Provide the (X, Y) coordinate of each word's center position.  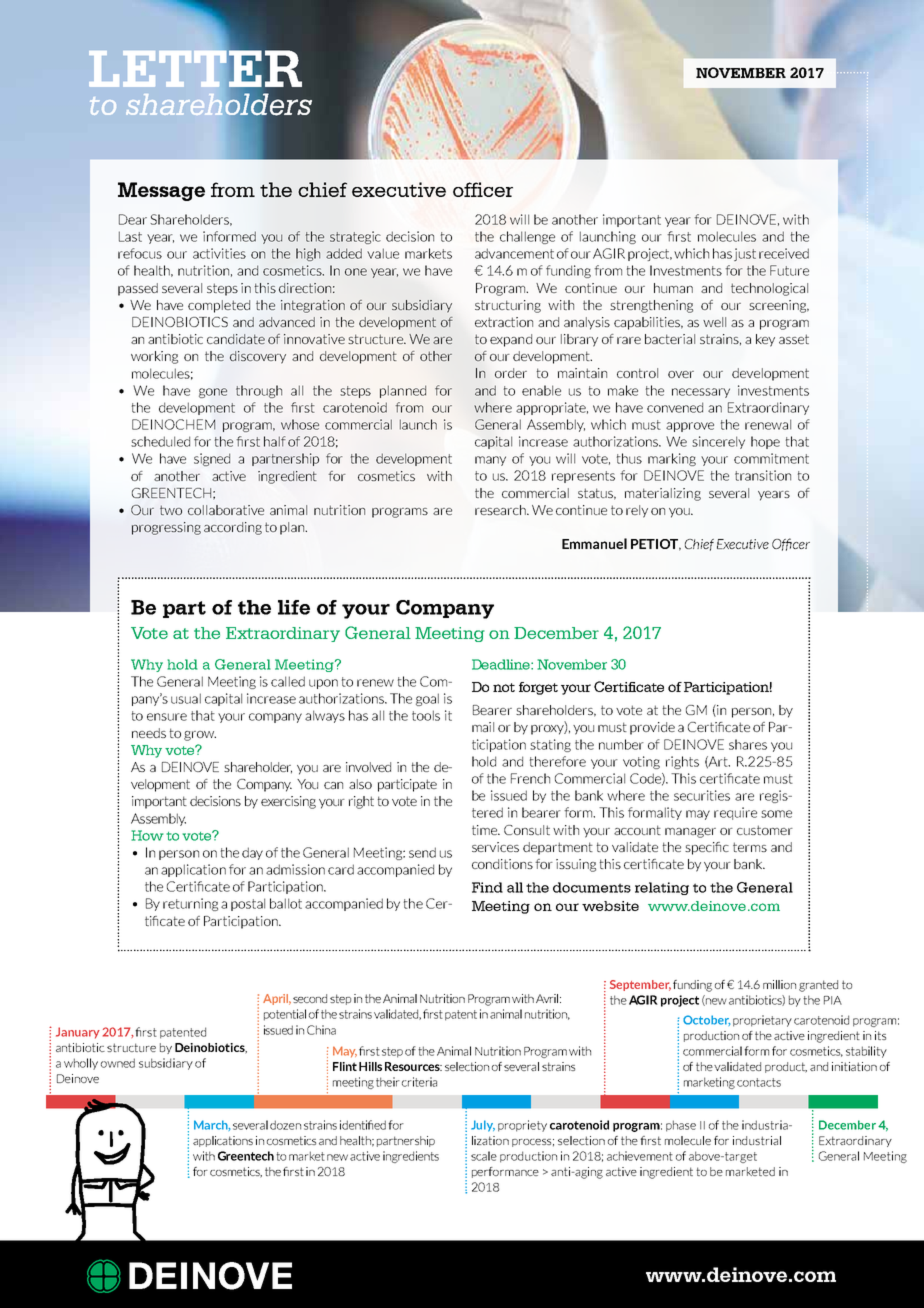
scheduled (160, 441)
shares (748, 744)
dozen (285, 1125)
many (490, 461)
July (483, 1126)
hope (765, 442)
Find (487, 887)
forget (538, 688)
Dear (133, 219)
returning (190, 904)
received (784, 253)
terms (750, 847)
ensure (167, 717)
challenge (527, 237)
